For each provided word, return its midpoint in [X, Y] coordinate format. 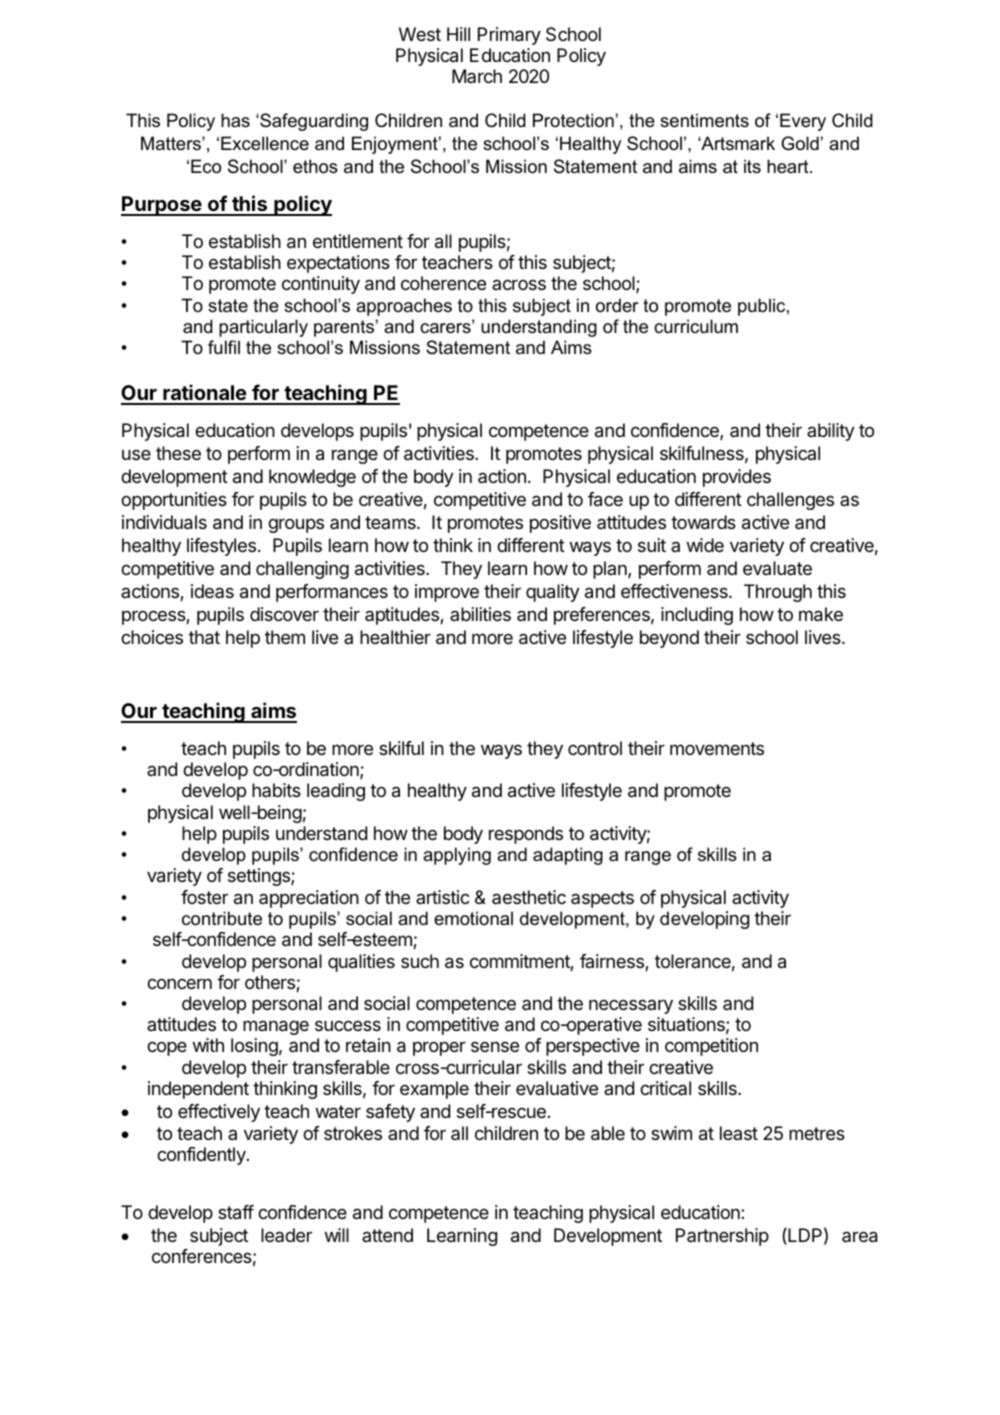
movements [717, 748]
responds [526, 835]
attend [387, 1235]
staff [236, 1212]
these [178, 453]
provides [737, 478]
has [235, 120]
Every [803, 122]
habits [276, 790]
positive [560, 524]
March [477, 76]
